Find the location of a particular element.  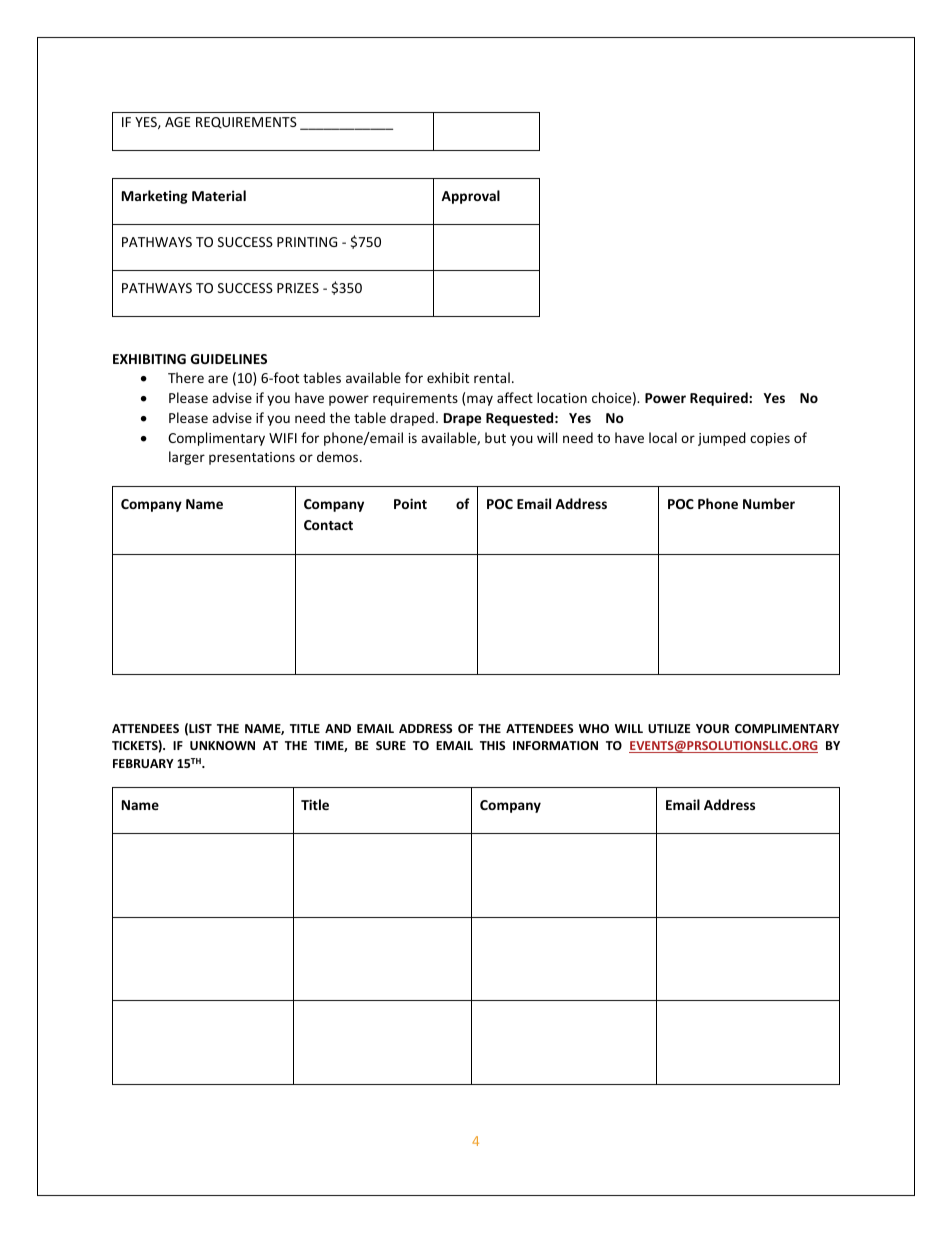

jumped is located at coordinates (722, 439).
